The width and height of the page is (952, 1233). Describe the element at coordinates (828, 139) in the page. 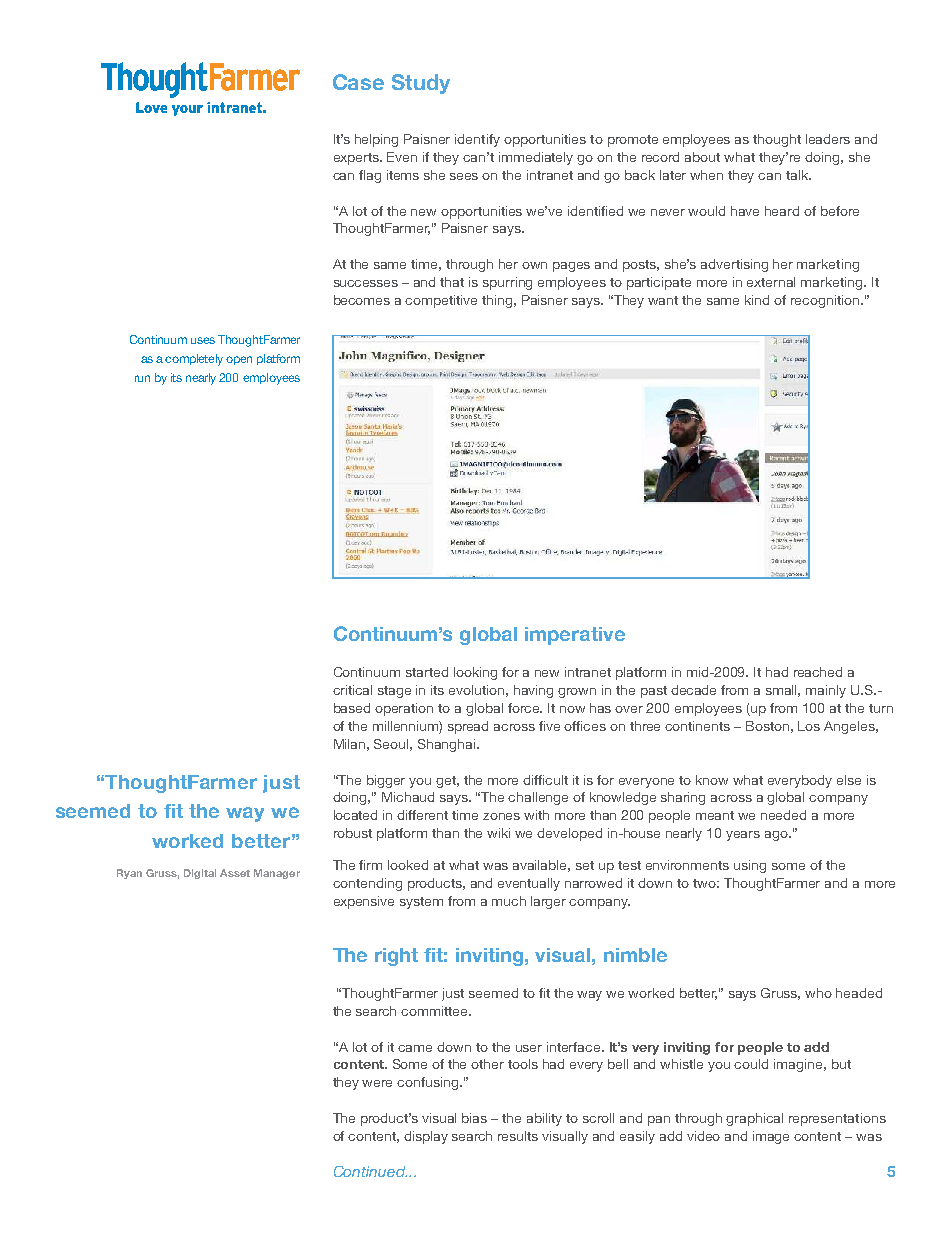

I see `leaders` at that location.
